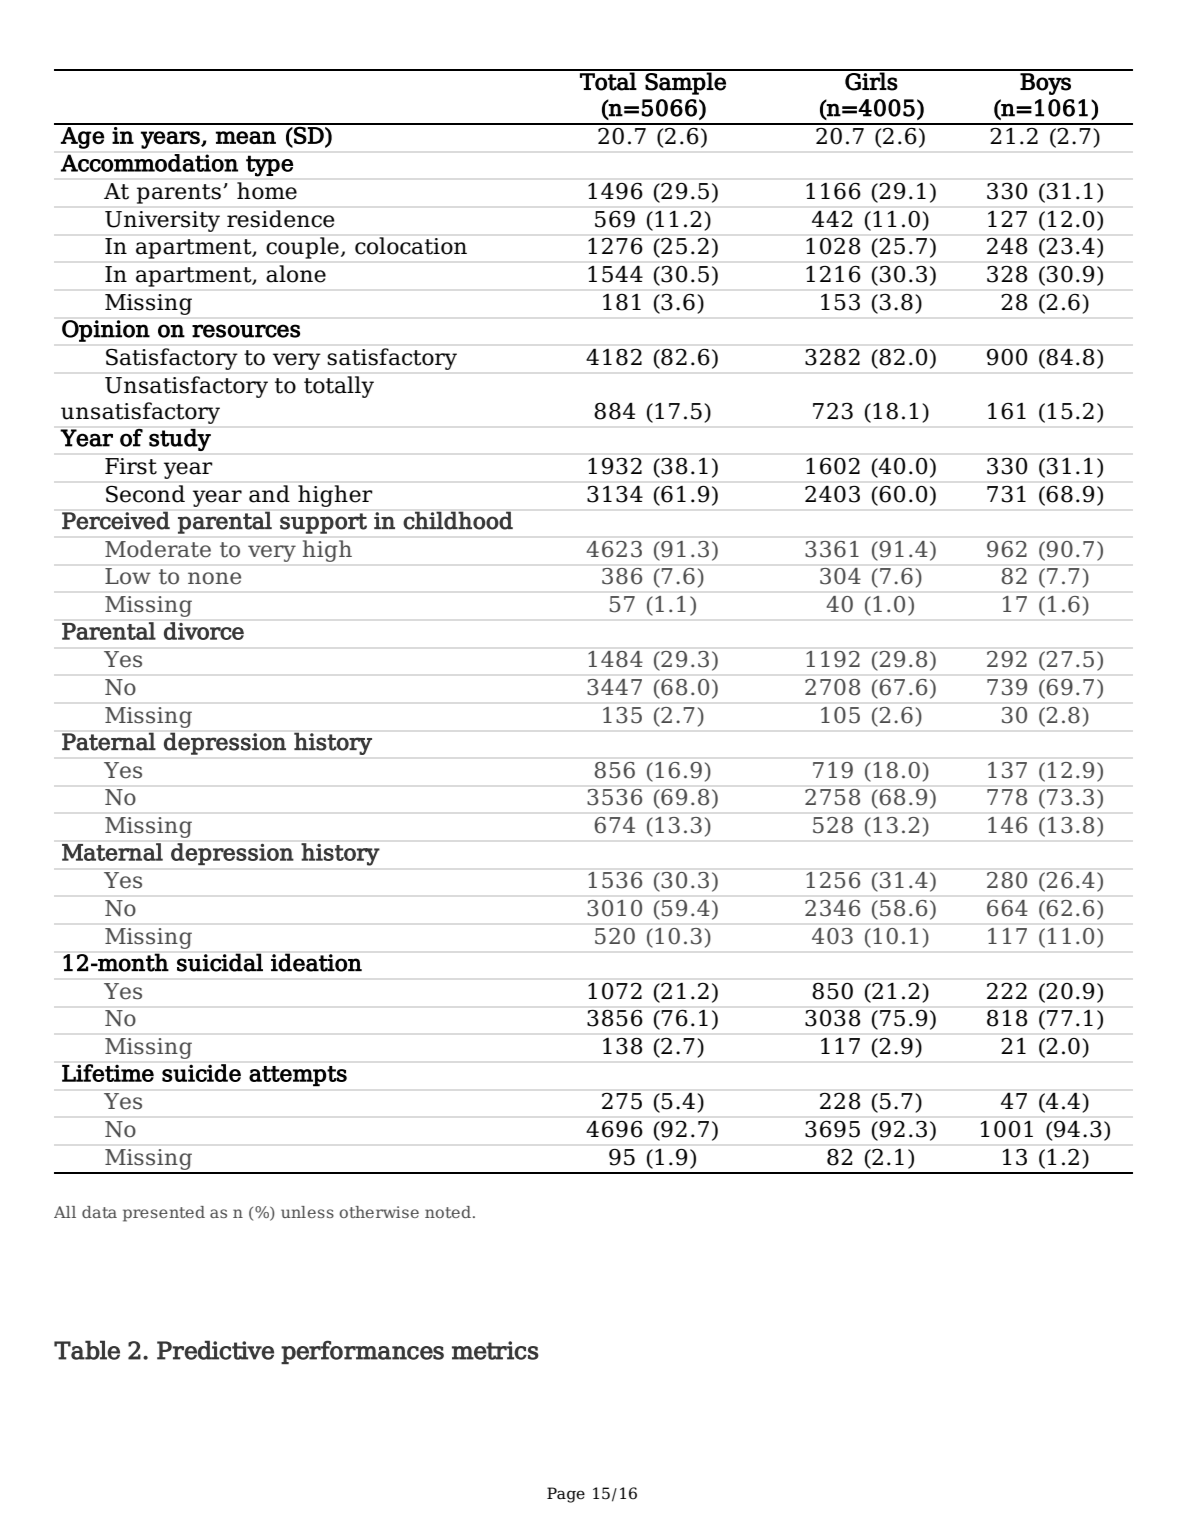 The width and height of the image is (1185, 1534). Describe the element at coordinates (458, 520) in the image. I see `childhood` at that location.
